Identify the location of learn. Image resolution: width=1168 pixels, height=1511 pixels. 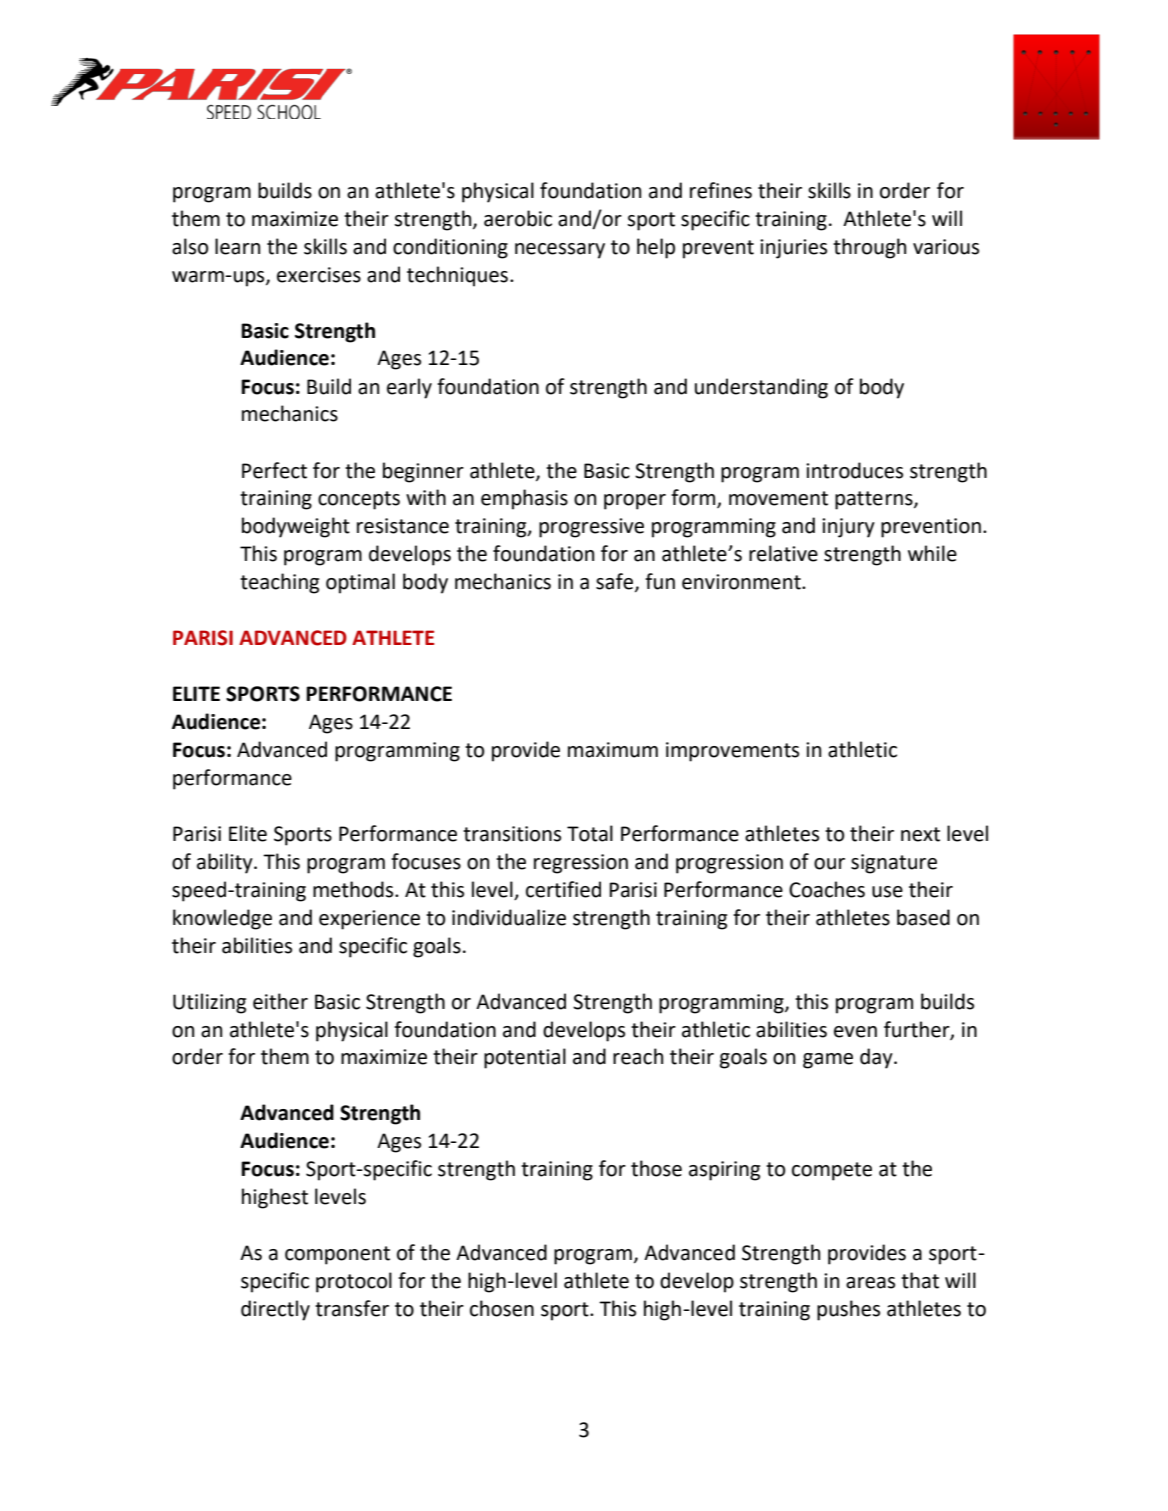
(237, 246).
